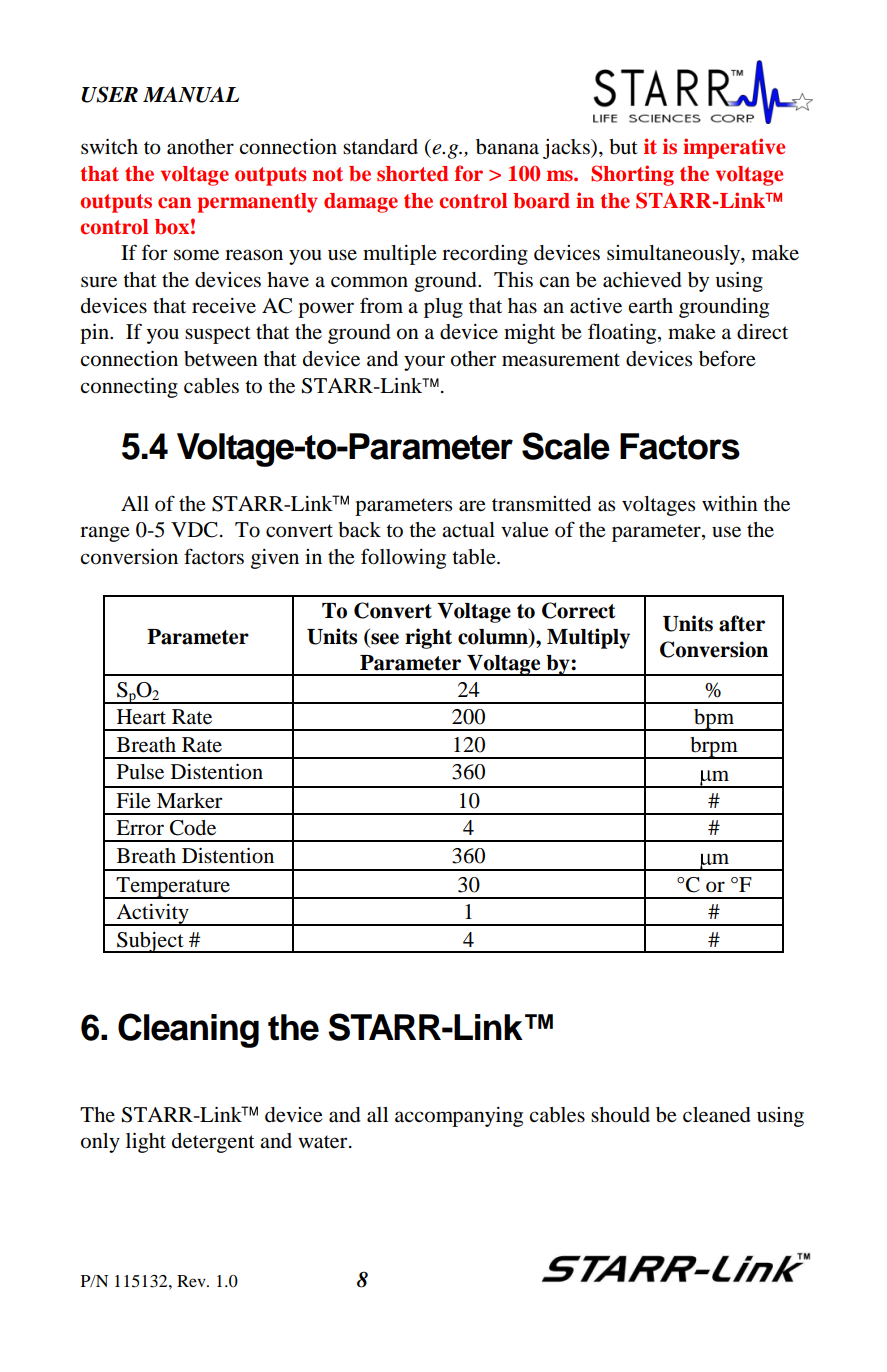 This page has height=1372, width=887. What do you see at coordinates (734, 148) in the page?
I see `imperative` at bounding box center [734, 148].
